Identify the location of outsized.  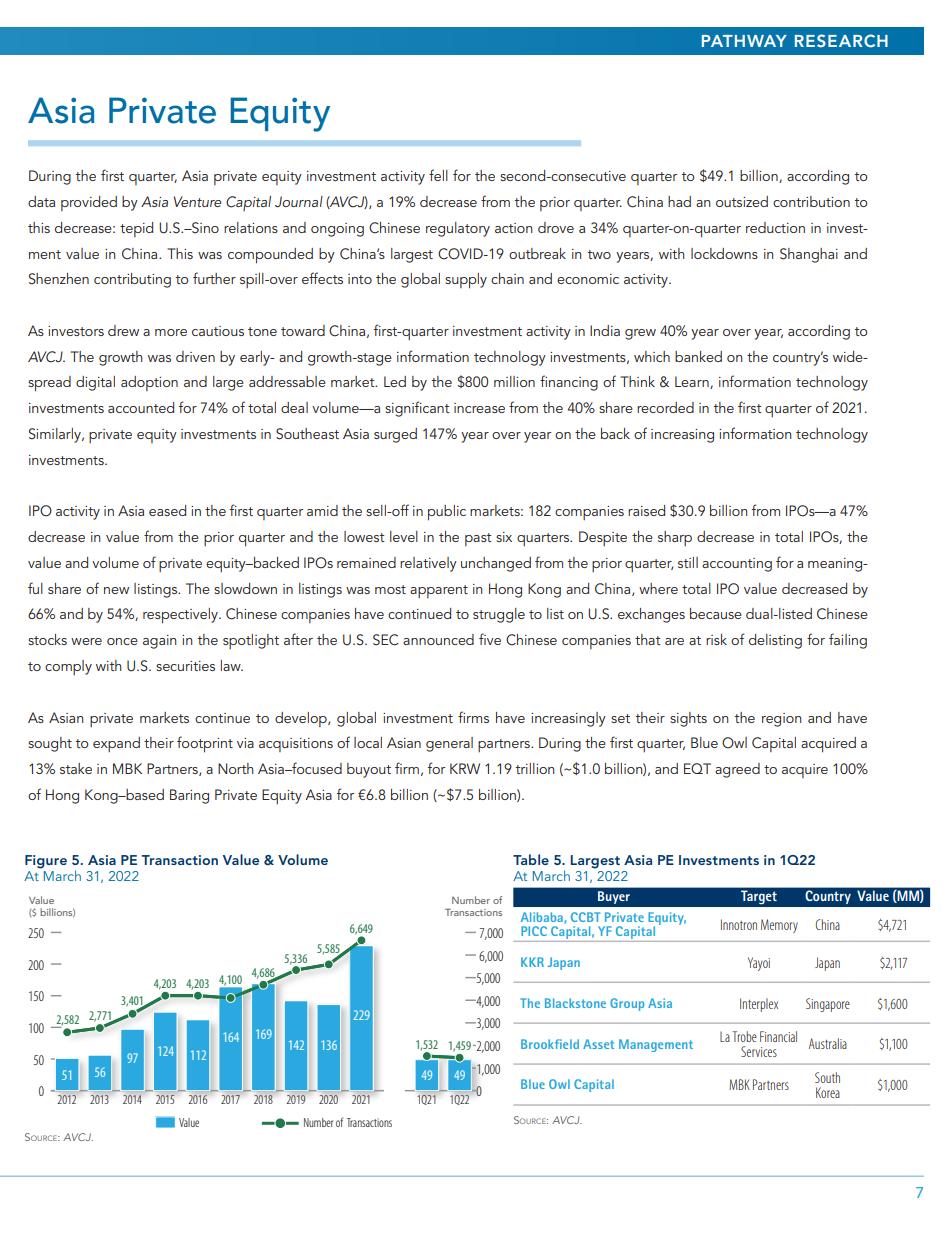
(742, 201).
